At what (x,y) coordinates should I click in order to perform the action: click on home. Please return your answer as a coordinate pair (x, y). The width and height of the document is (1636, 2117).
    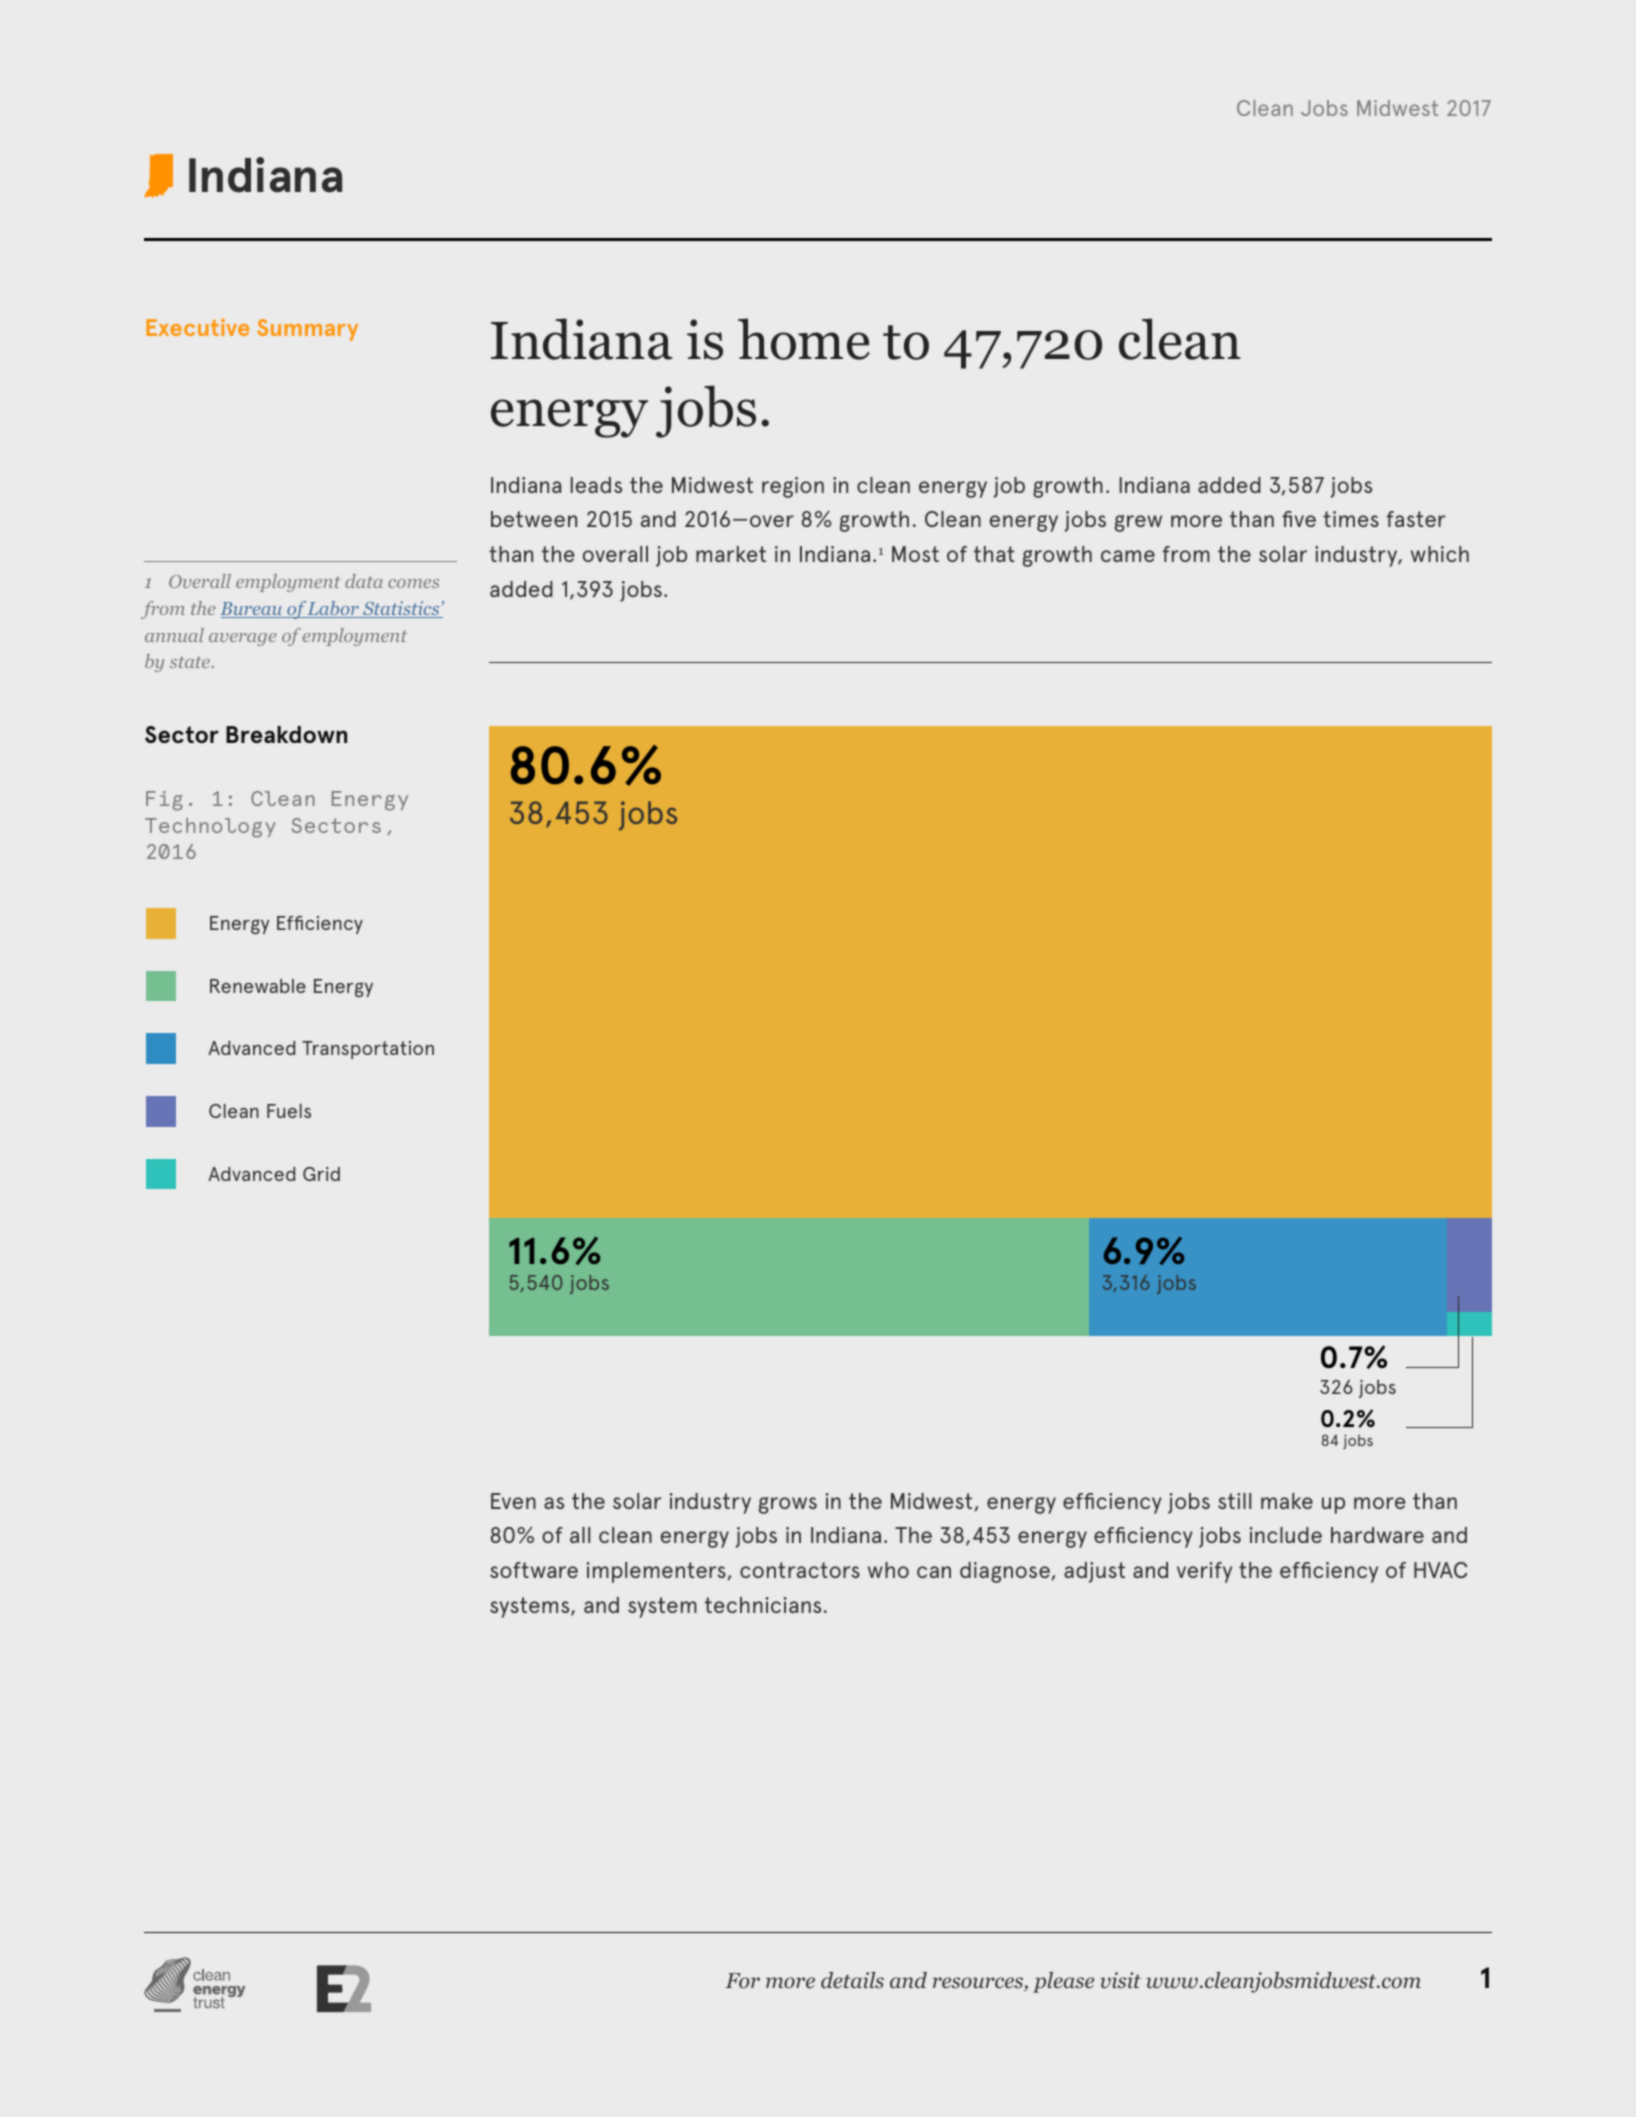
    Looking at the image, I should click on (804, 339).
